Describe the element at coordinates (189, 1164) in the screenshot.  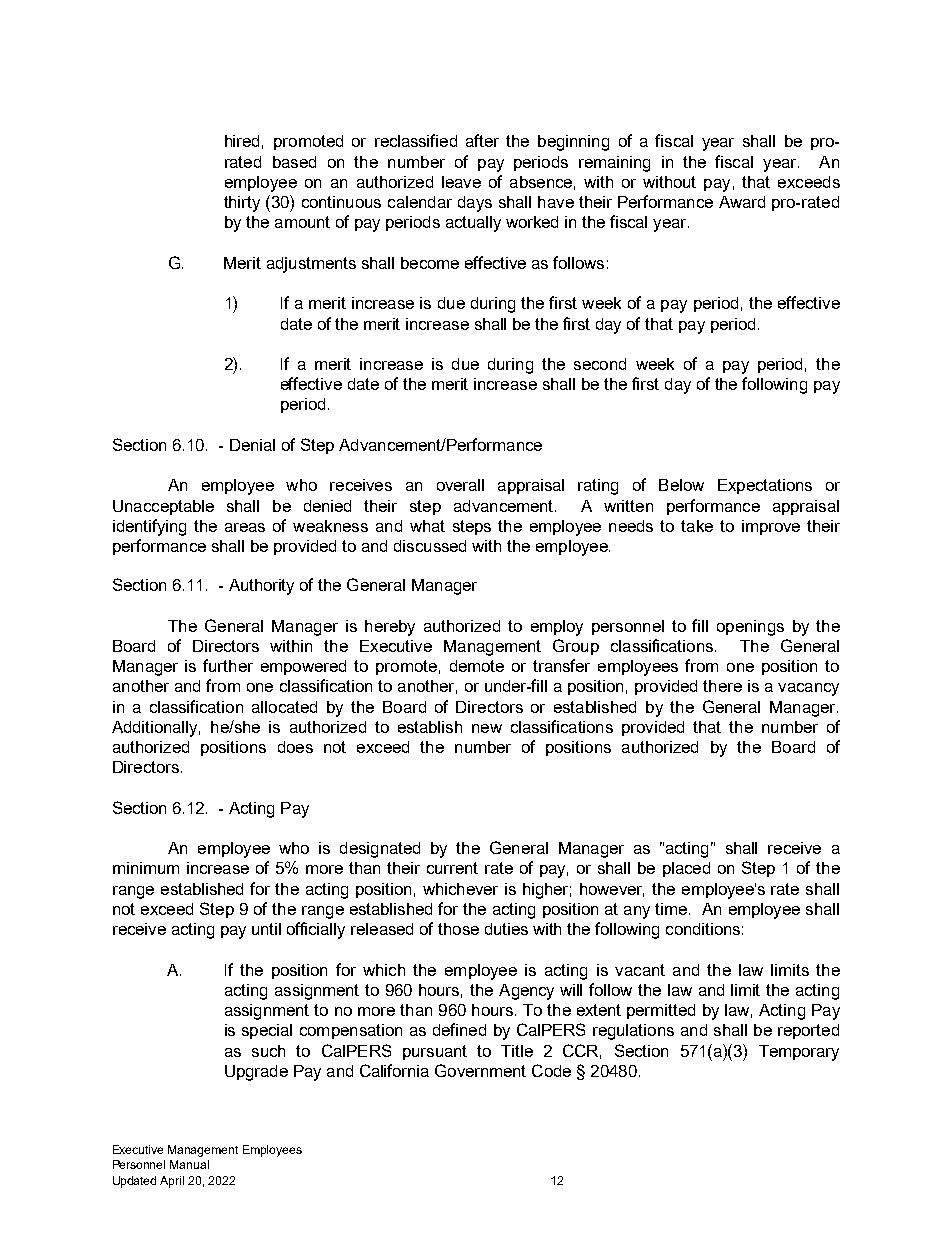
I see `Manual` at that location.
